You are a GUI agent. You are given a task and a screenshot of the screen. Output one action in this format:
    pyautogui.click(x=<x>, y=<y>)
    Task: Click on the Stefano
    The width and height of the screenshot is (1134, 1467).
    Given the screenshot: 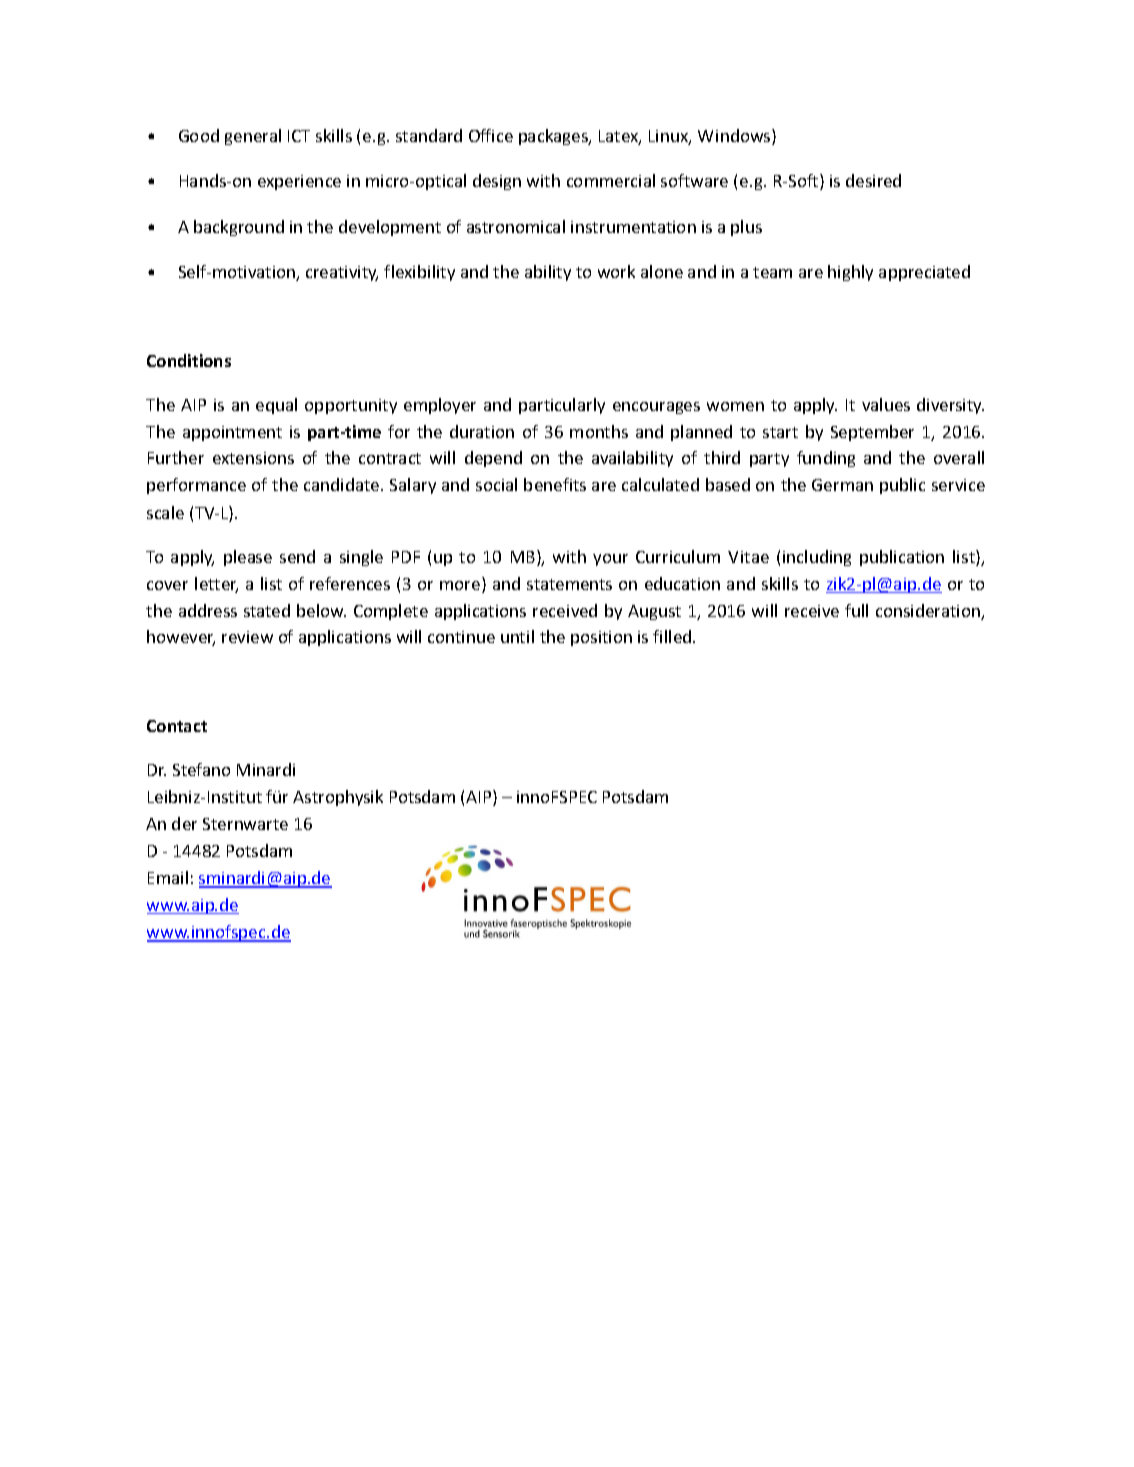 What is the action you would take?
    pyautogui.click(x=201, y=769)
